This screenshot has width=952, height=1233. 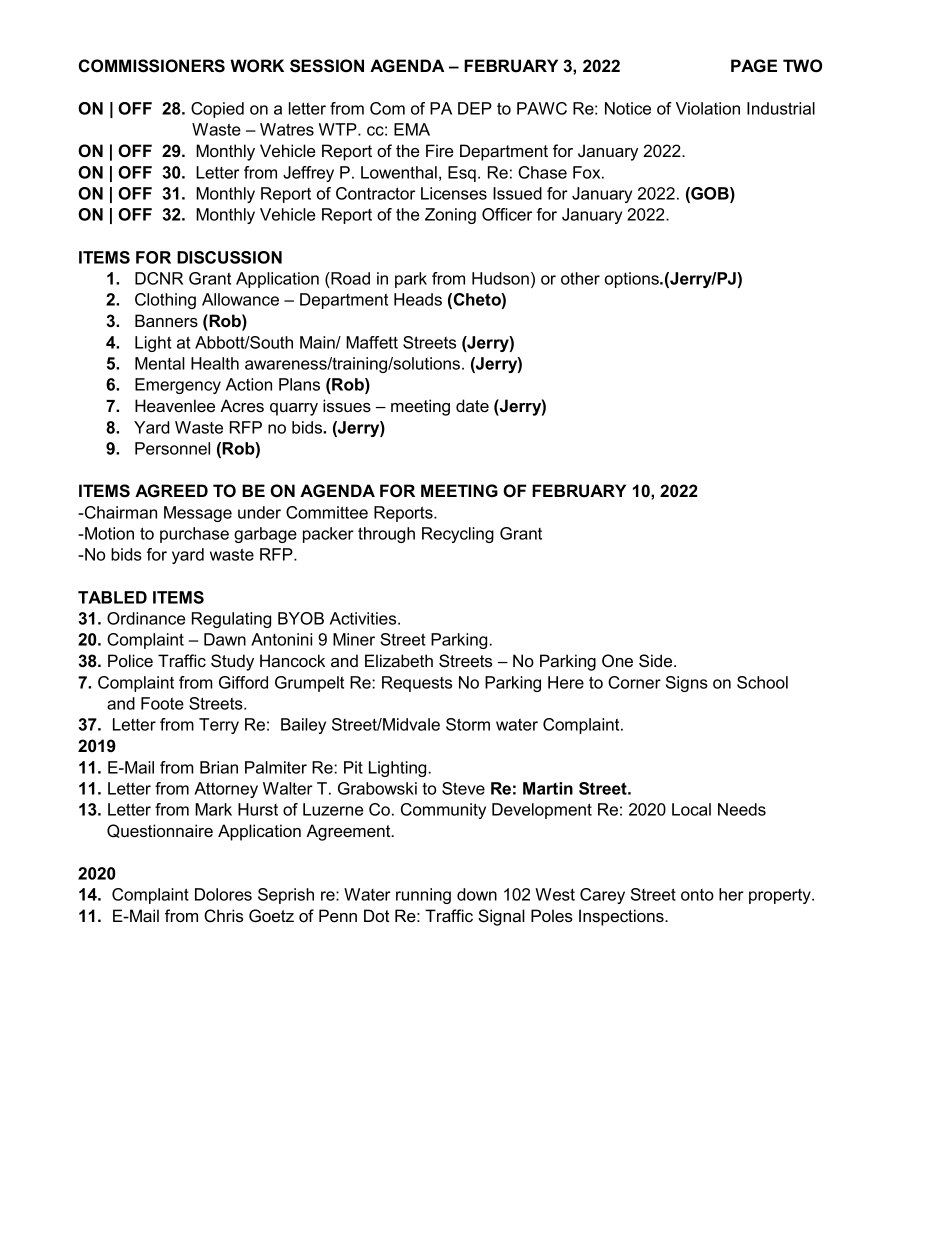 I want to click on EMA, so click(x=412, y=129).
